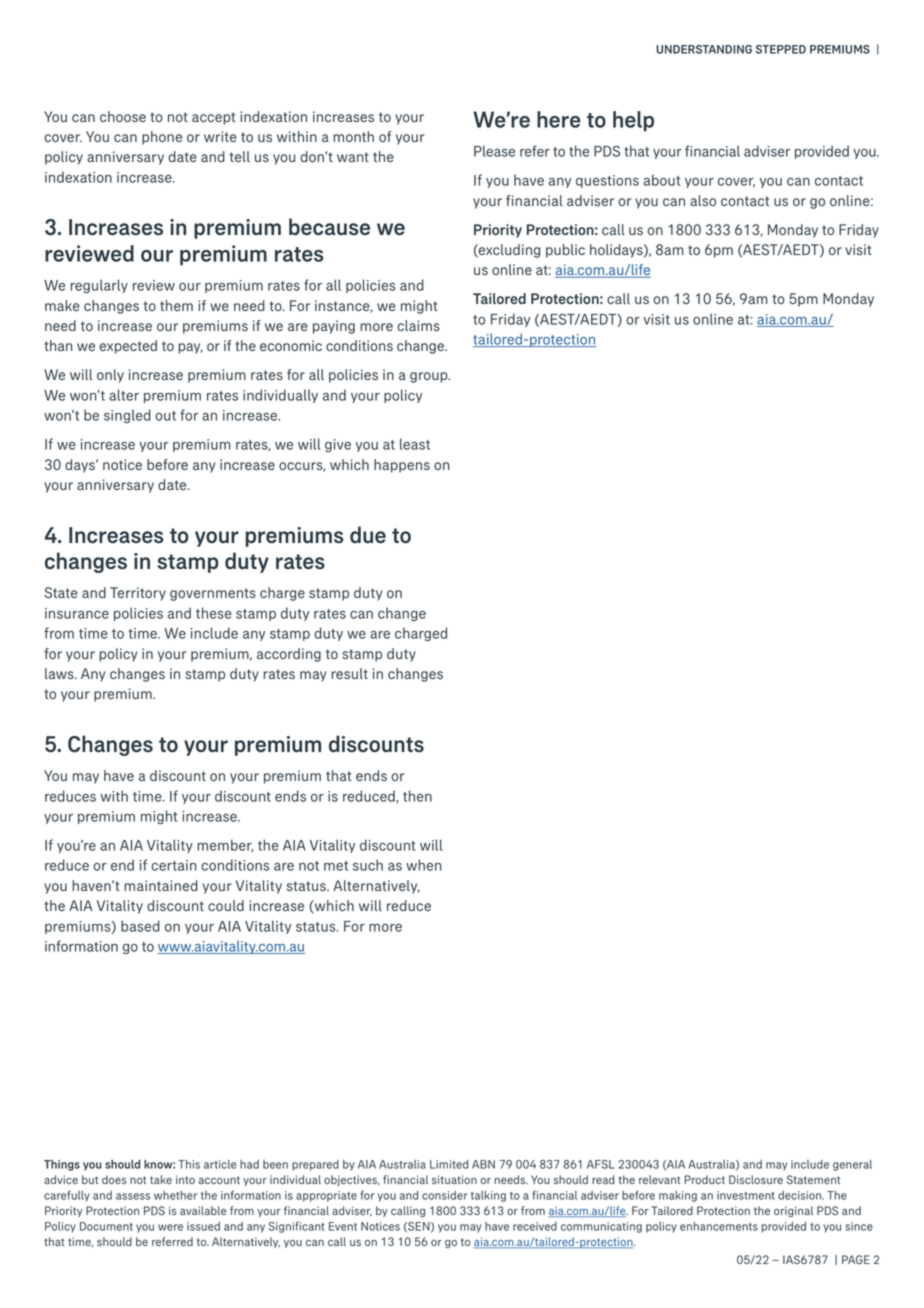 The height and width of the screenshot is (1308, 924). I want to click on were, so click(170, 1227).
